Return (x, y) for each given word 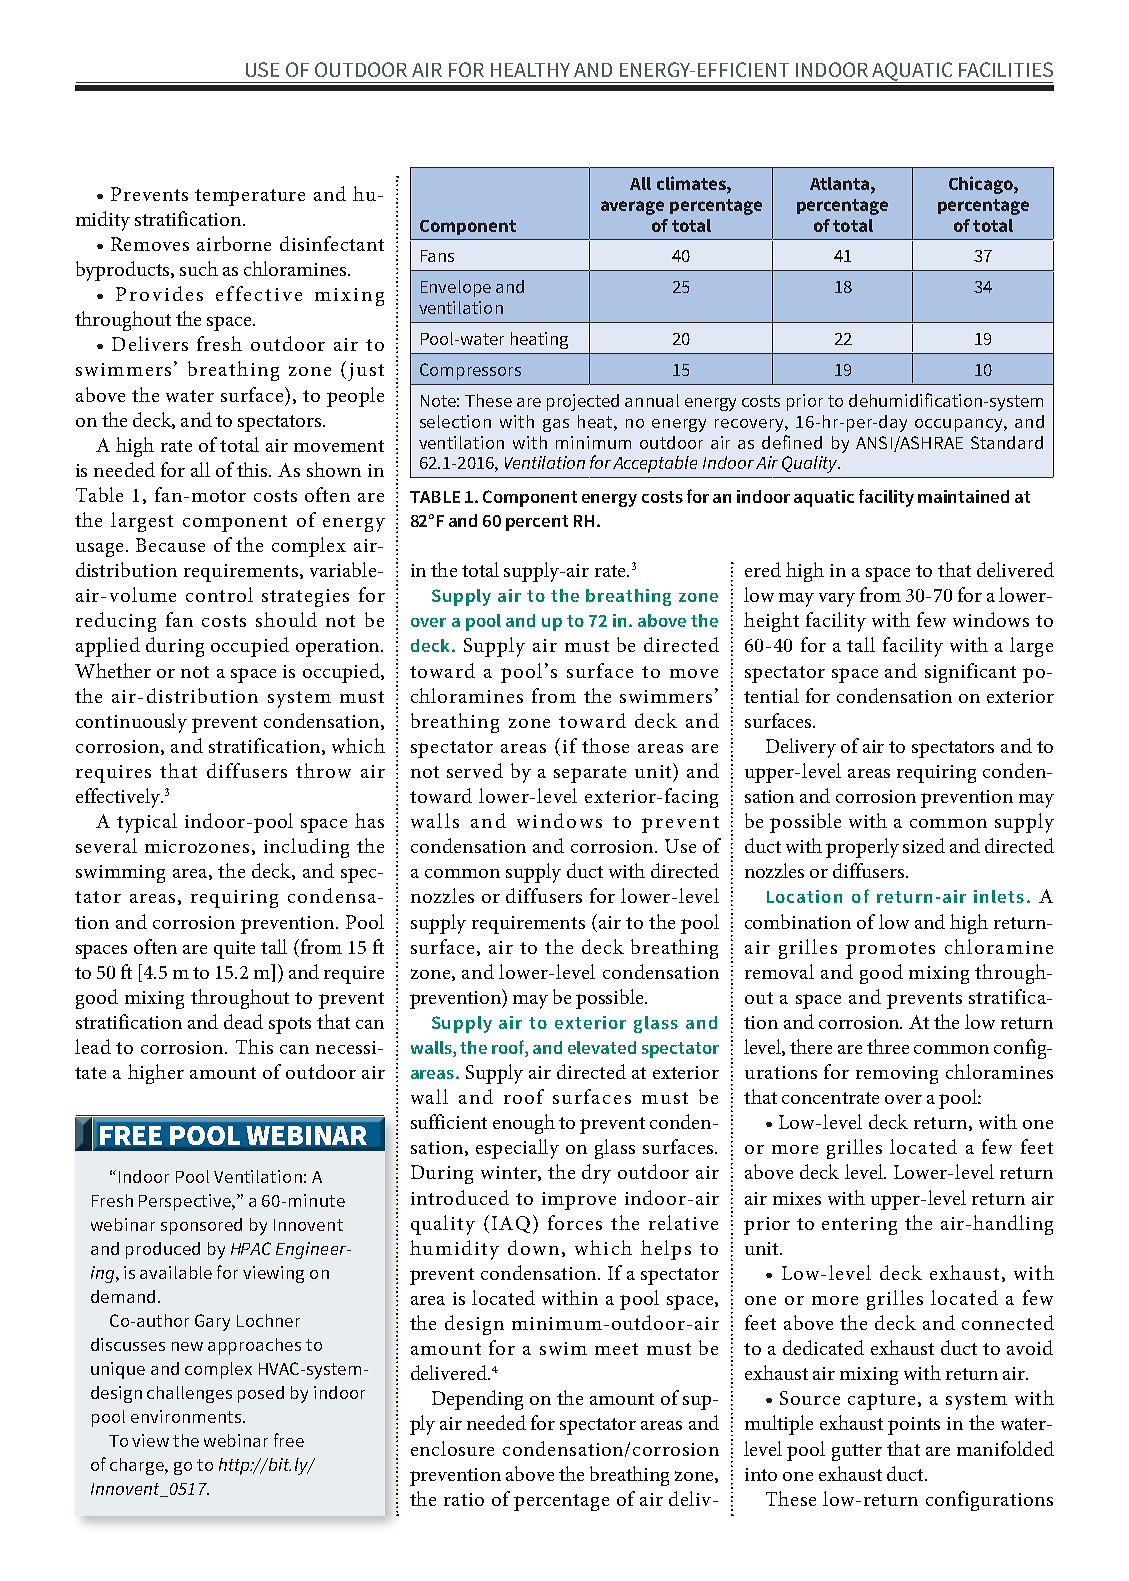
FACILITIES (1006, 69)
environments (187, 1416)
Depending (477, 1400)
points (914, 1426)
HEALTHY (530, 70)
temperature (250, 197)
